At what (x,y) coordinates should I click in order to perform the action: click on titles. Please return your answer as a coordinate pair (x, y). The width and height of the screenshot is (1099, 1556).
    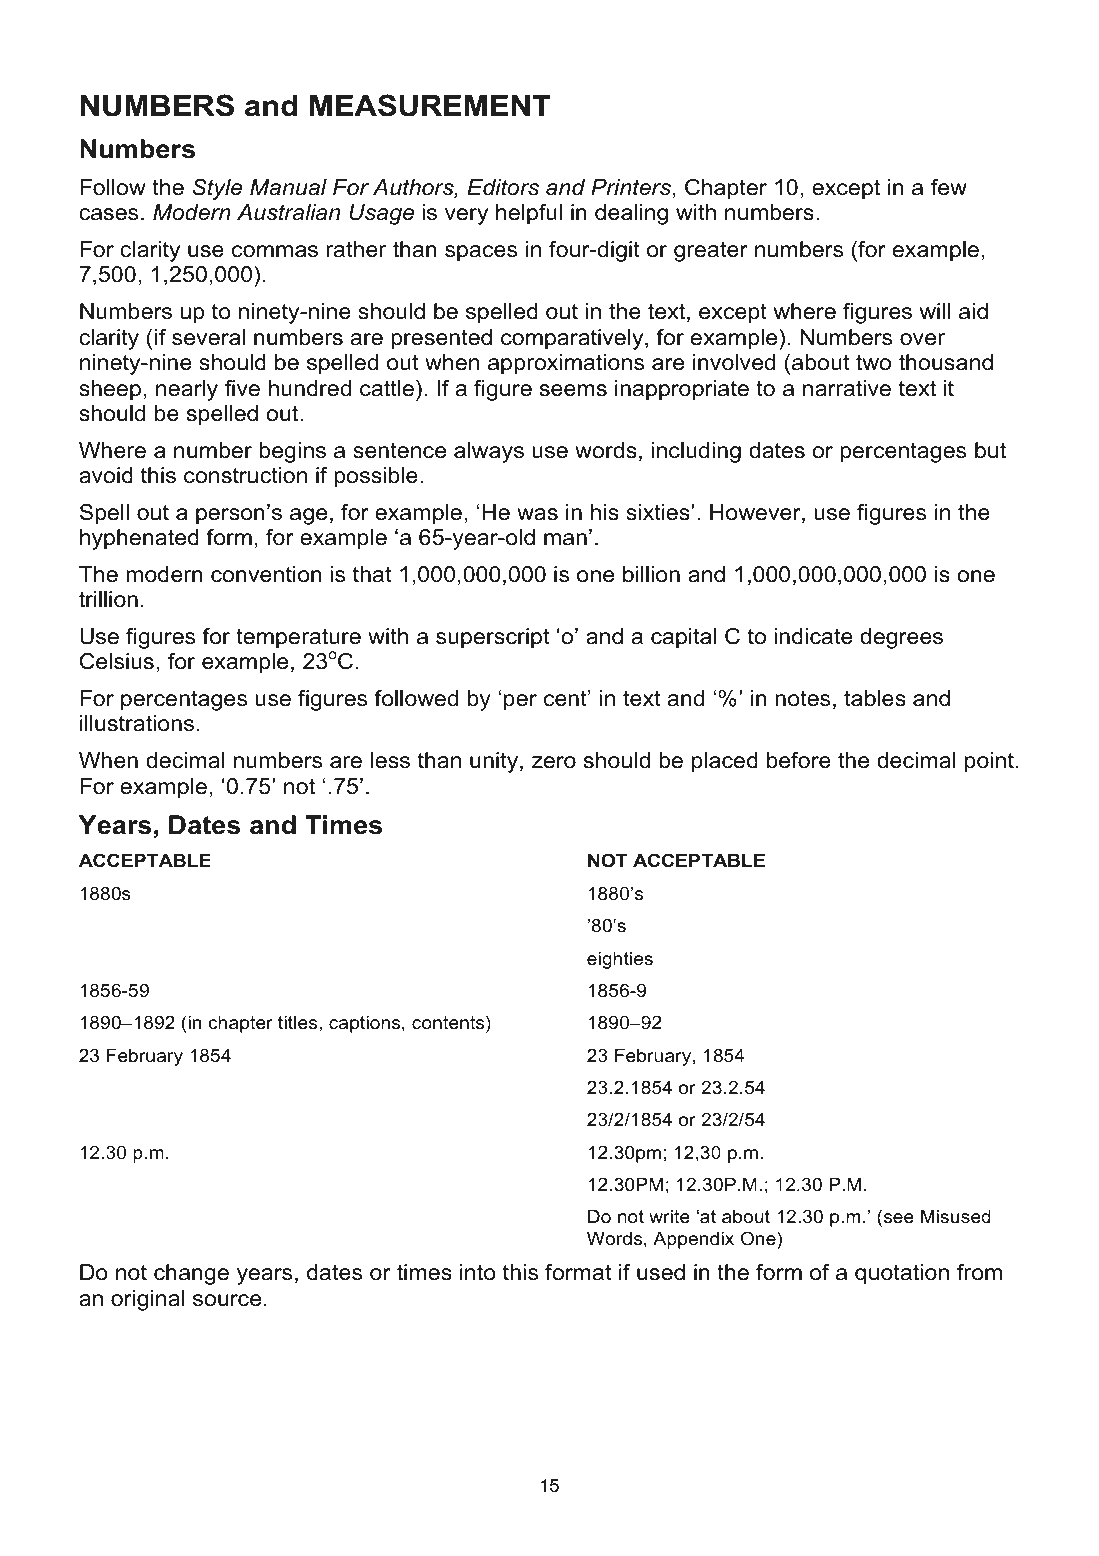
    Looking at the image, I should click on (299, 1022).
